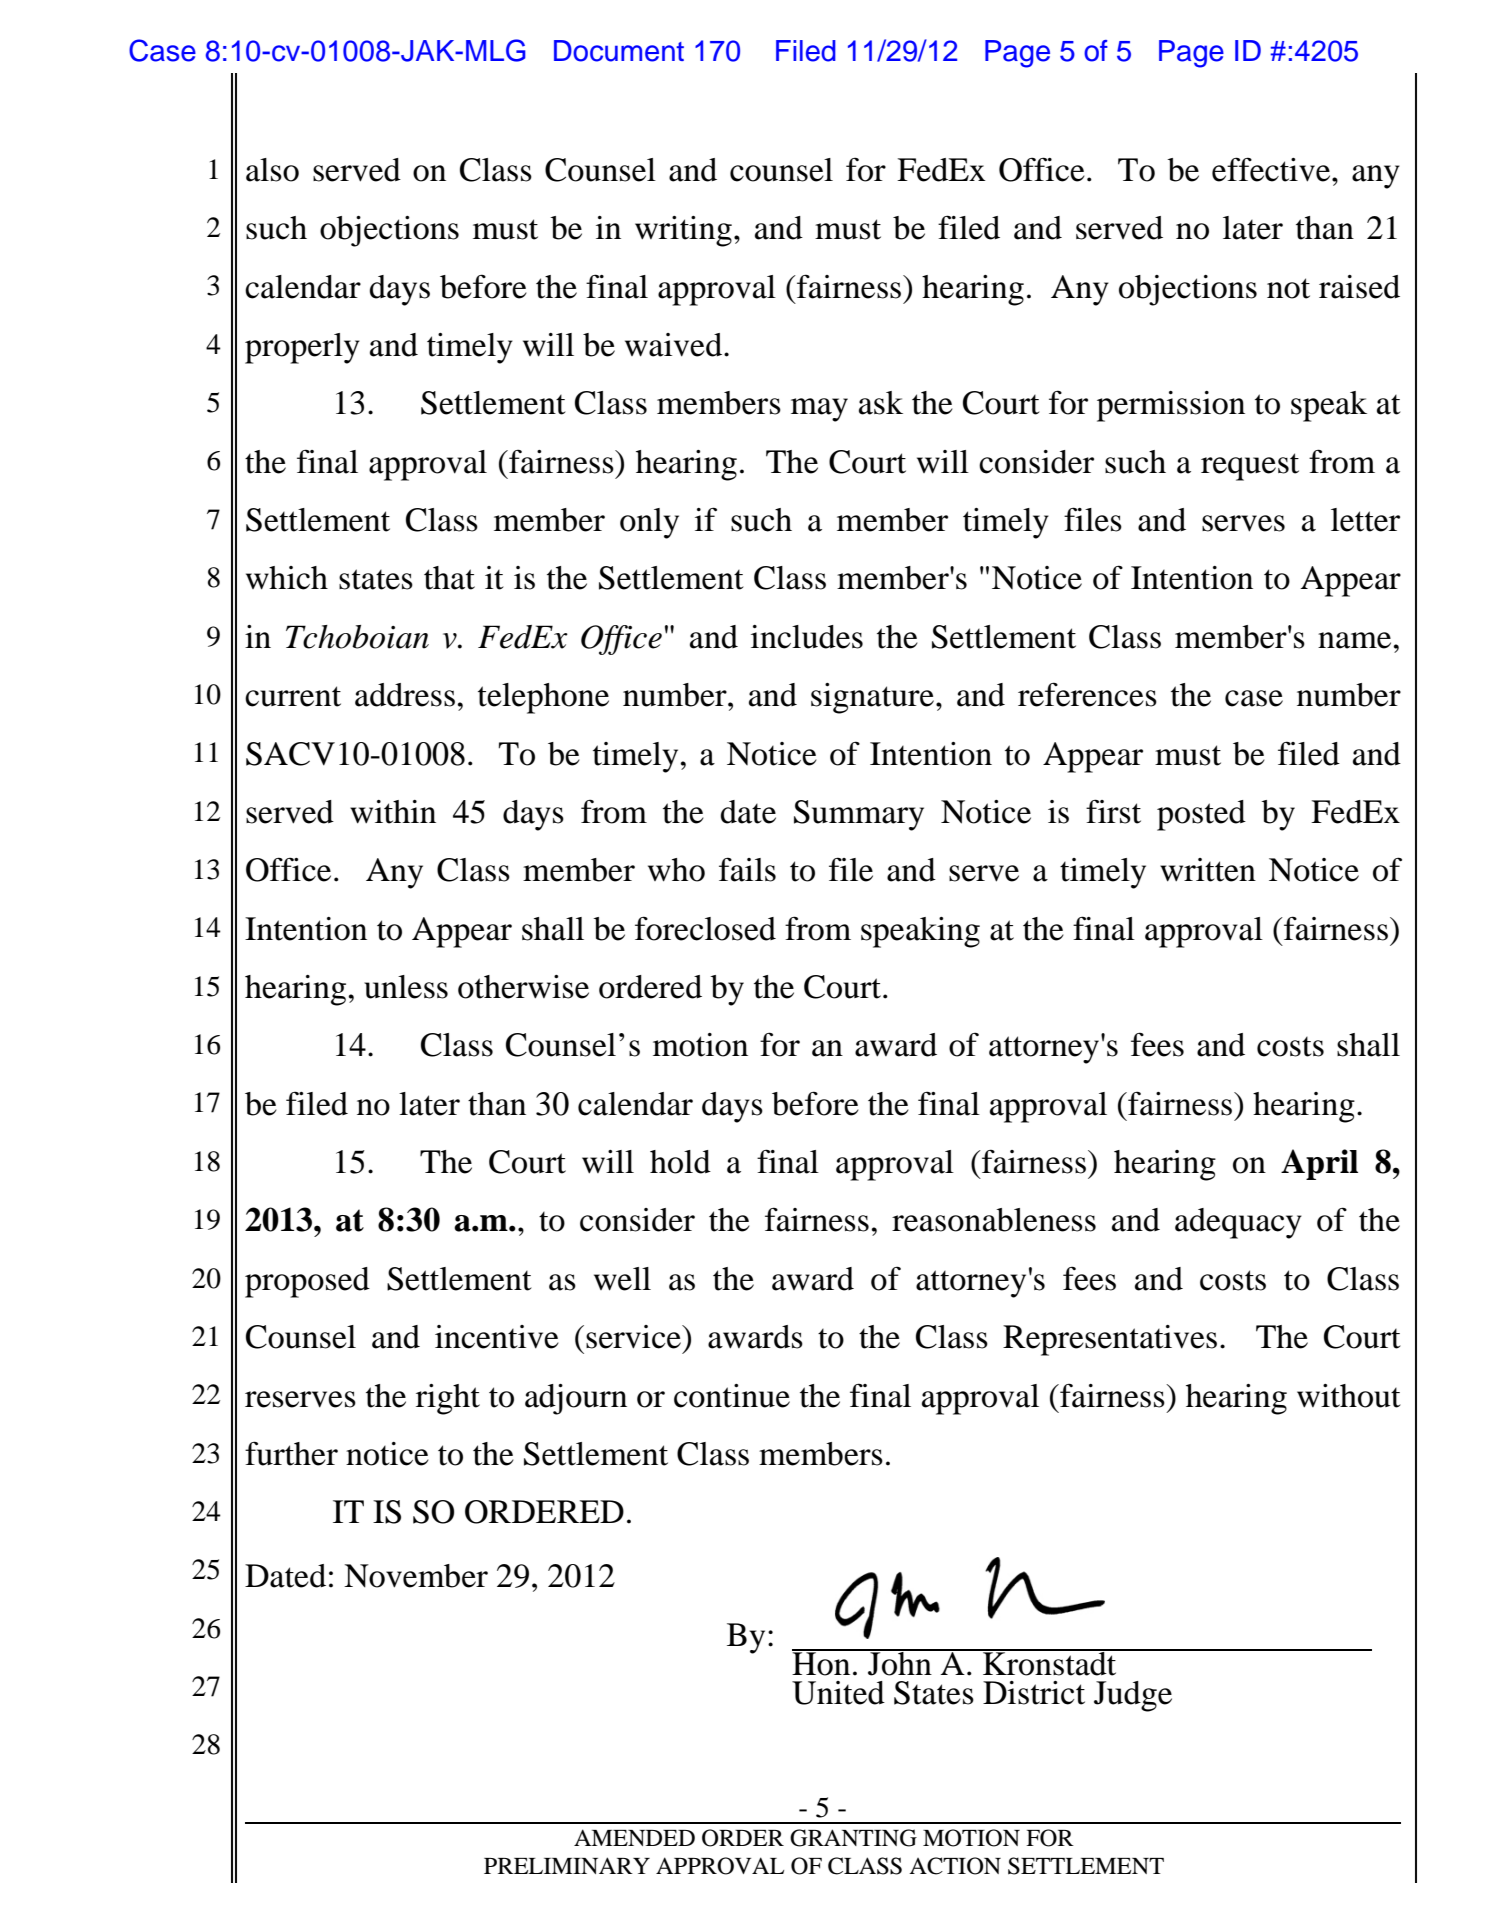 The width and height of the image is (1488, 1926). I want to click on effective, so click(1272, 169).
